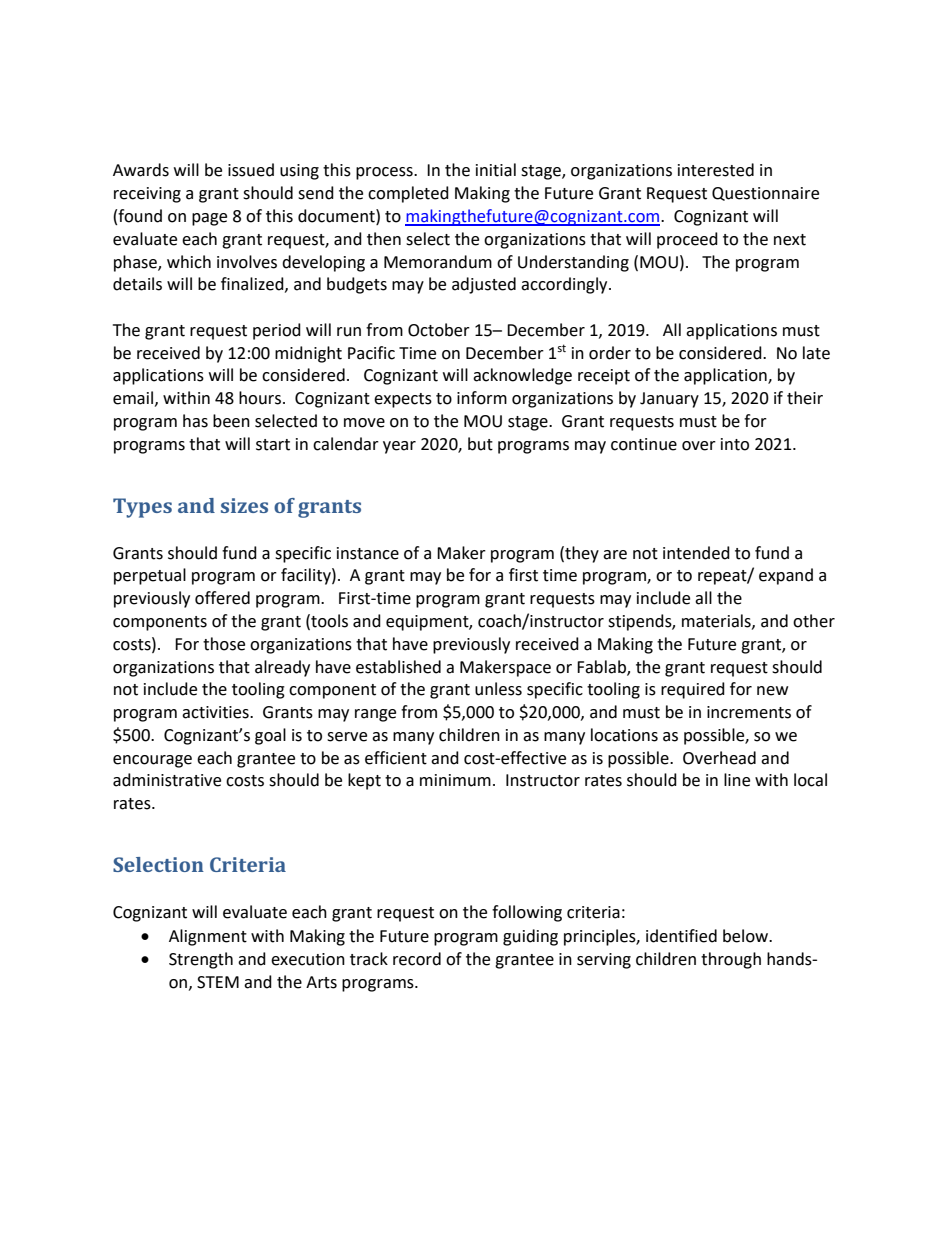  What do you see at coordinates (216, 712) in the screenshot?
I see `activities` at bounding box center [216, 712].
